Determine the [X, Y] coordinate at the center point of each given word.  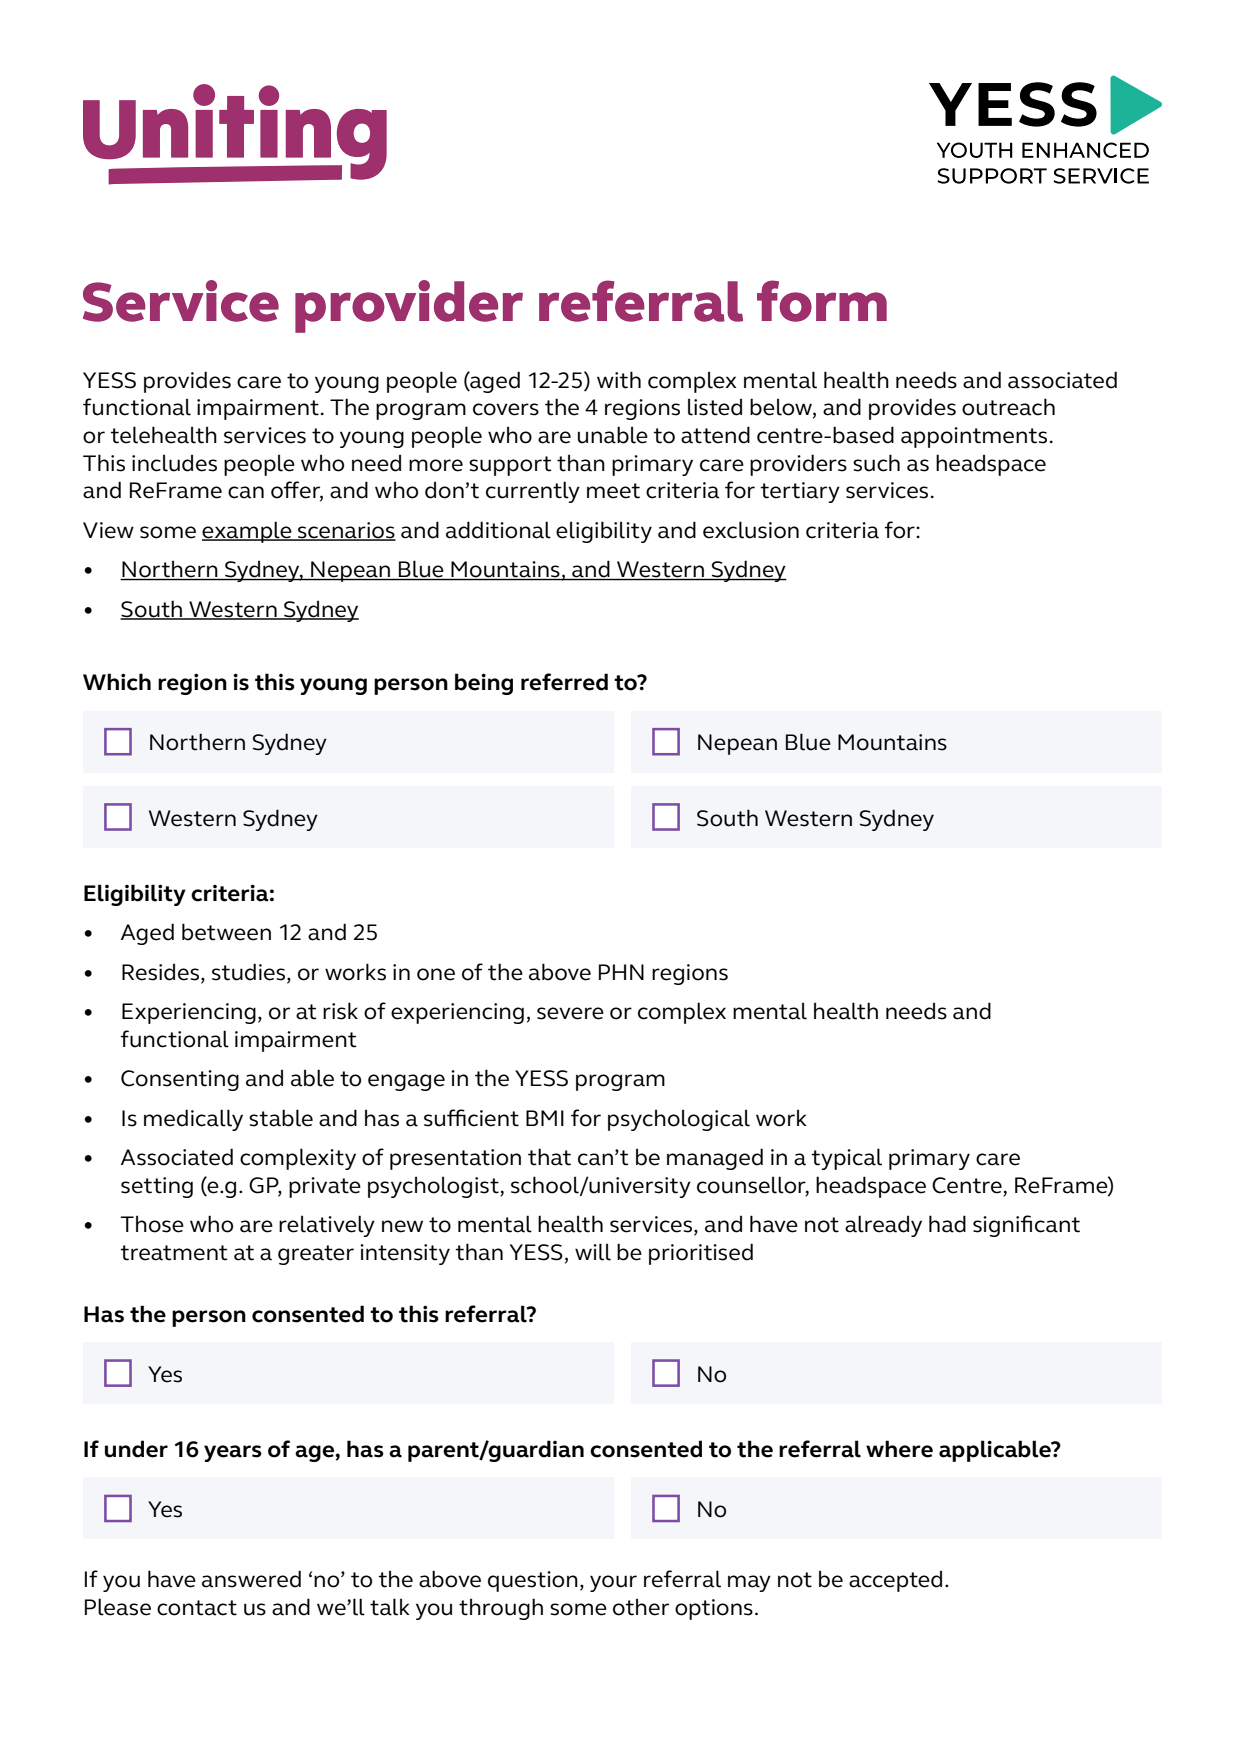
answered [251, 1579]
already [883, 1226]
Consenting [180, 1080]
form [822, 301]
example [248, 532]
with [619, 380]
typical [846, 1159]
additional [498, 530]
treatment [174, 1253]
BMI [545, 1118]
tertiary [800, 492]
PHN [621, 972]
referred [564, 682]
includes [174, 463]
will [593, 1252]
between [226, 932]
